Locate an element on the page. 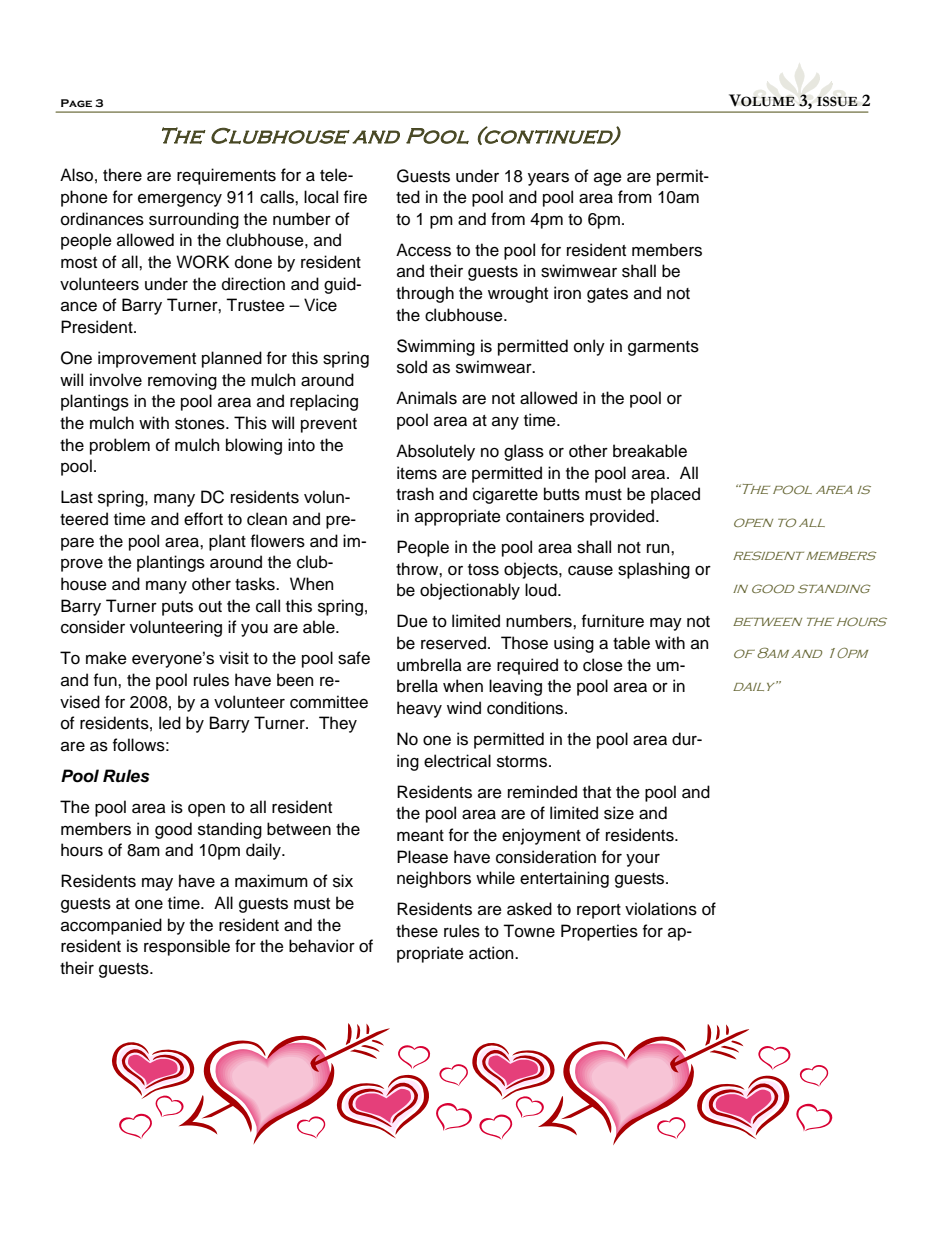  there is located at coordinates (122, 175).
